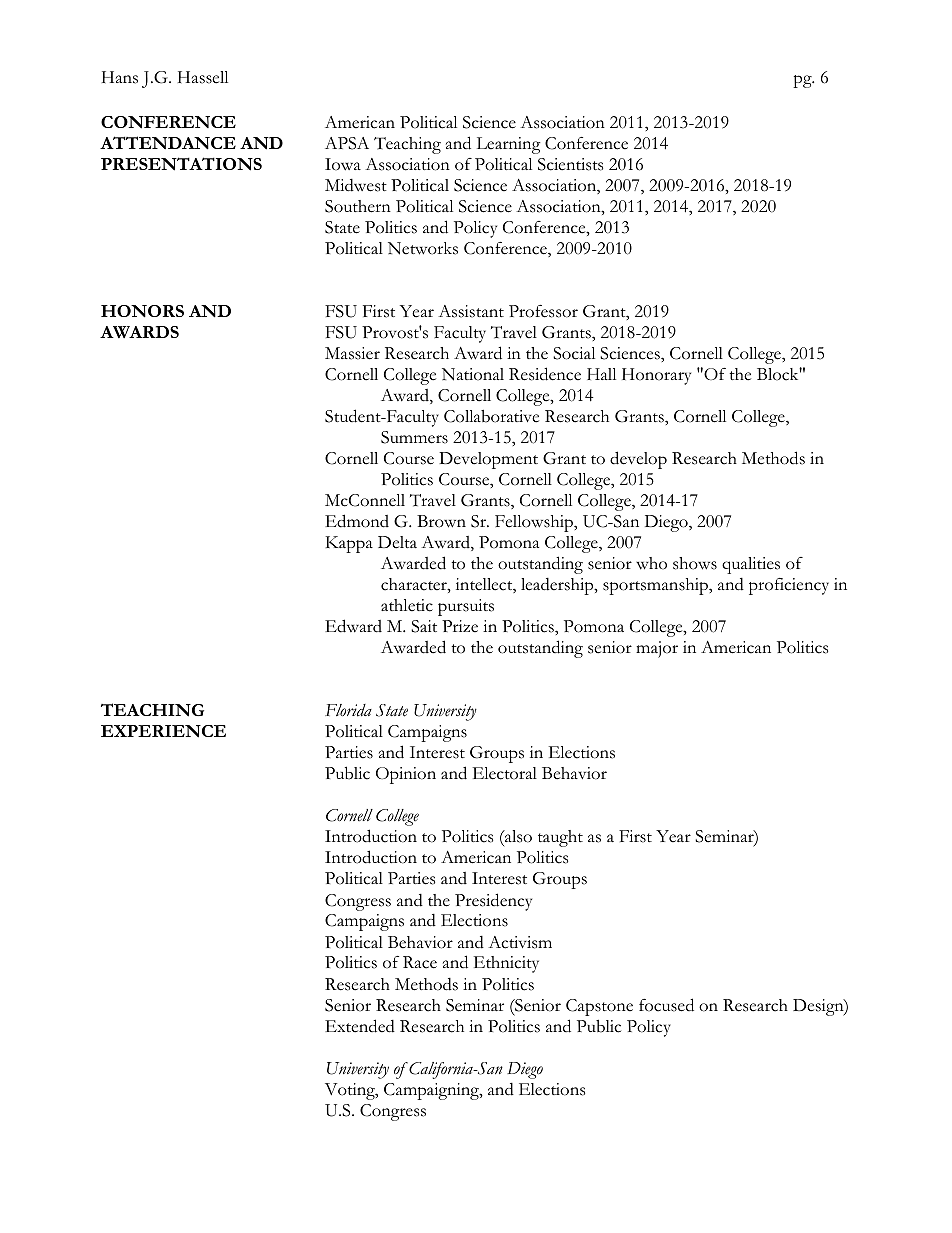 The width and height of the screenshot is (952, 1233). I want to click on Scientists, so click(570, 164).
